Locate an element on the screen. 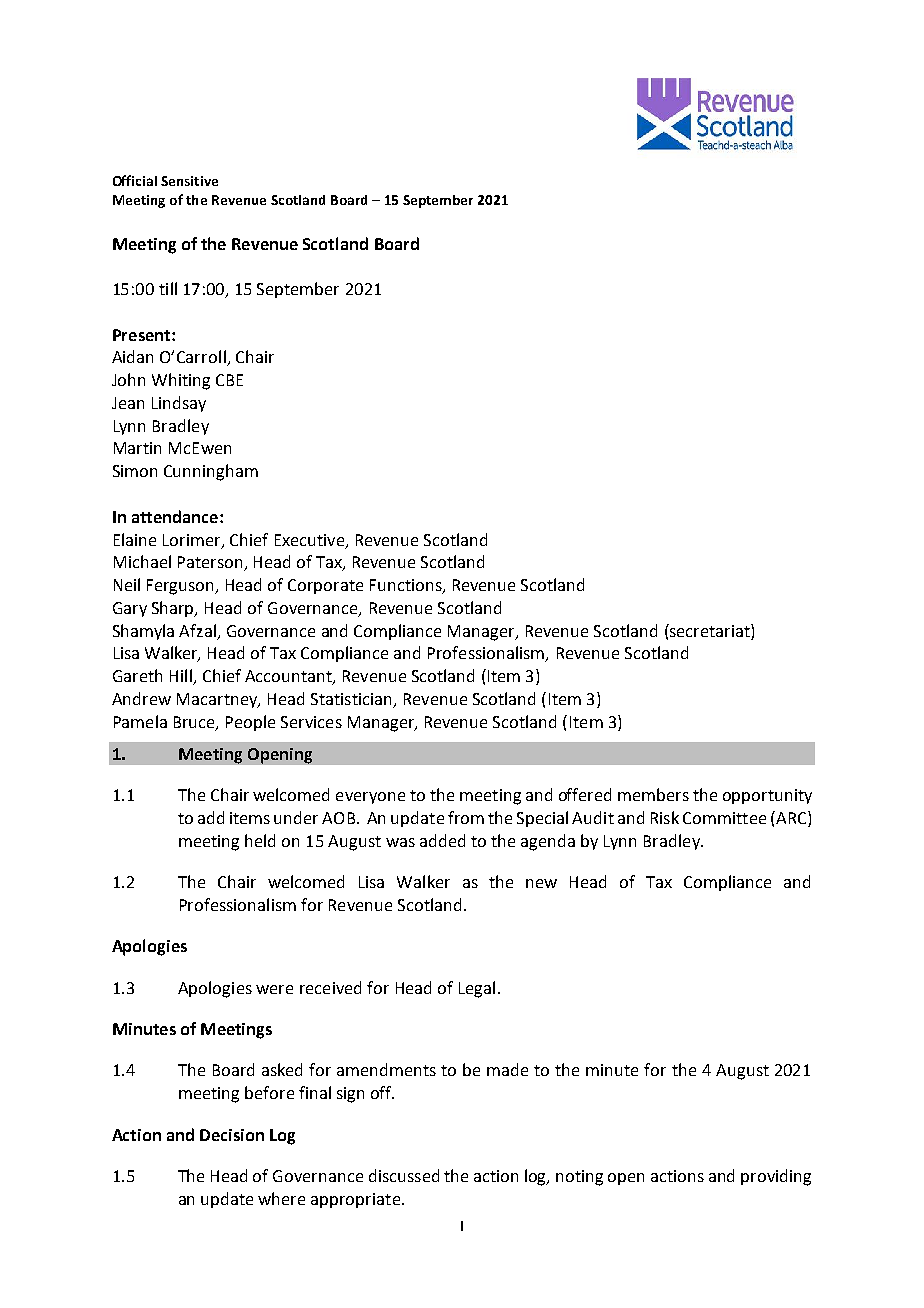  till is located at coordinates (168, 288).
